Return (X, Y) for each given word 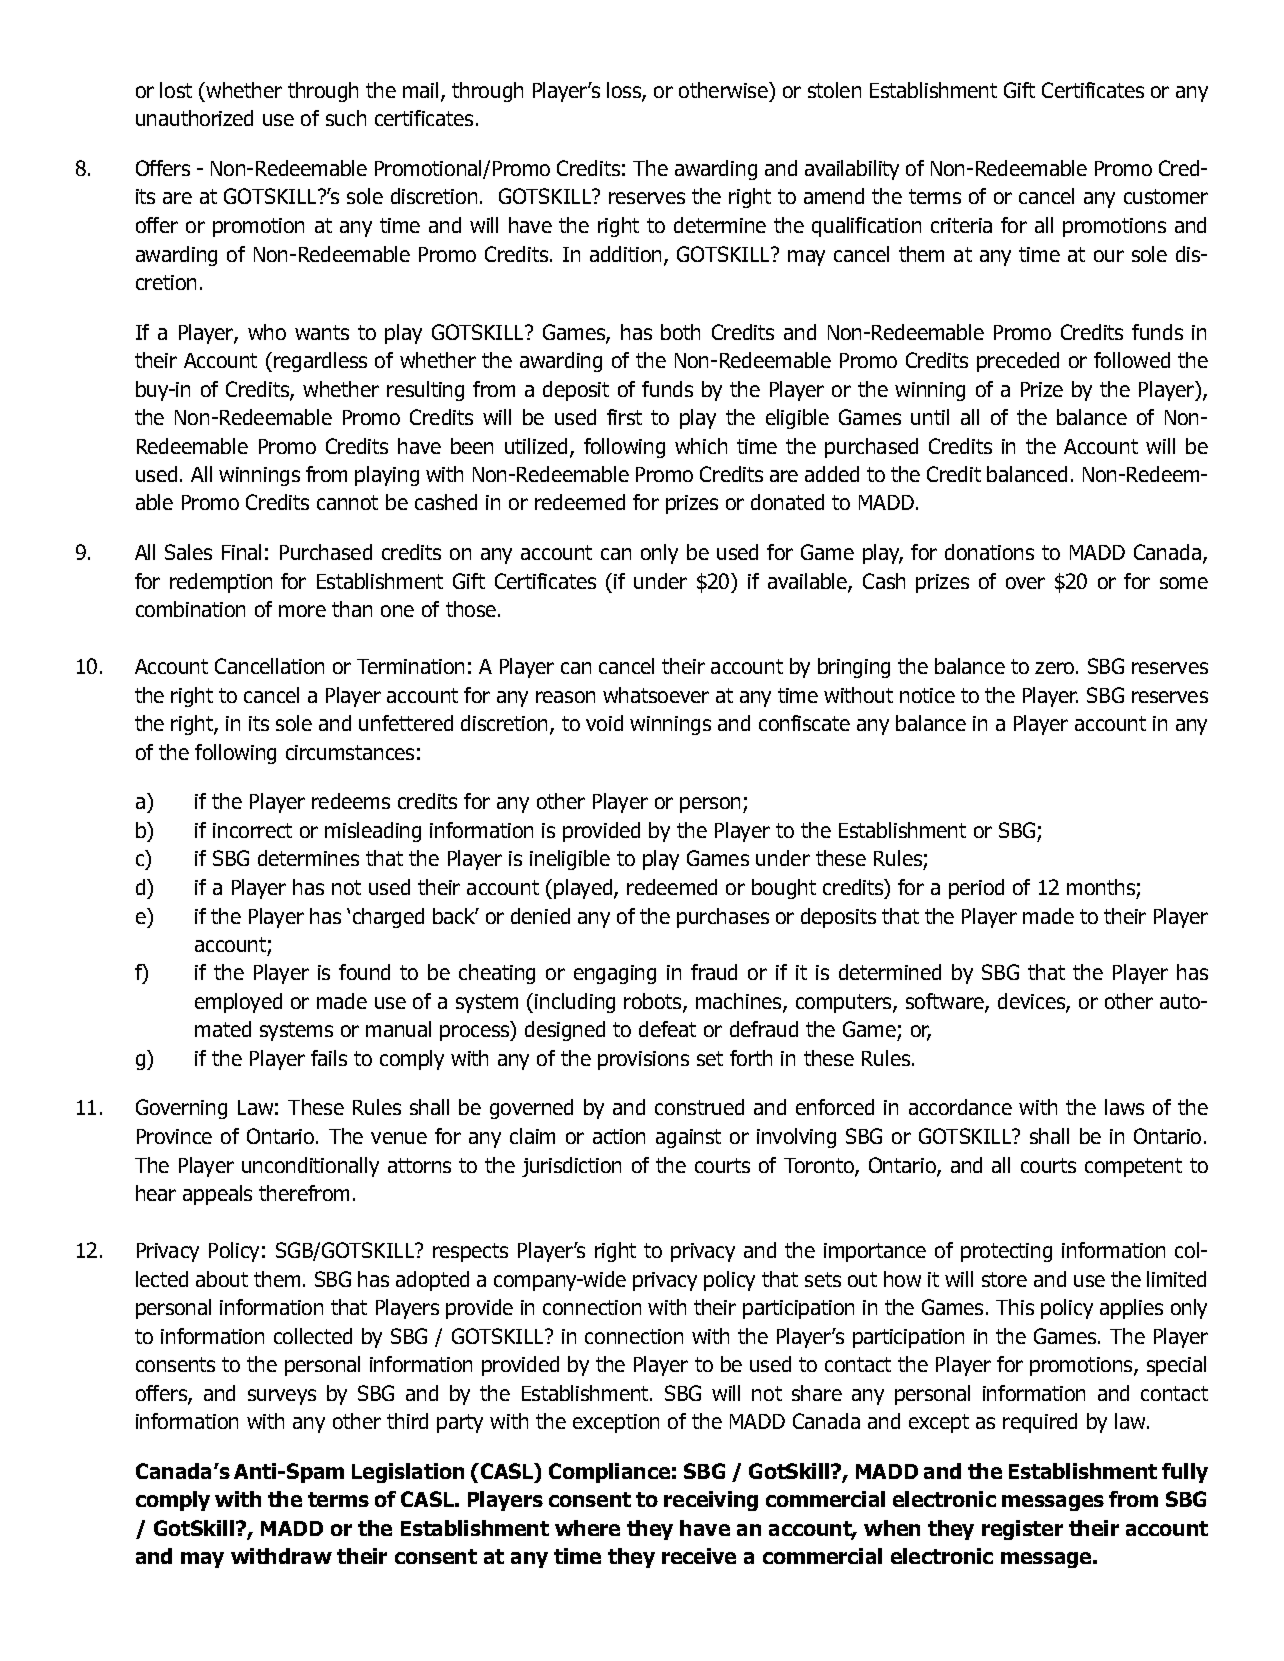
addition (625, 254)
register (1022, 1530)
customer (1166, 196)
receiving (711, 1501)
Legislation (408, 1473)
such (346, 118)
